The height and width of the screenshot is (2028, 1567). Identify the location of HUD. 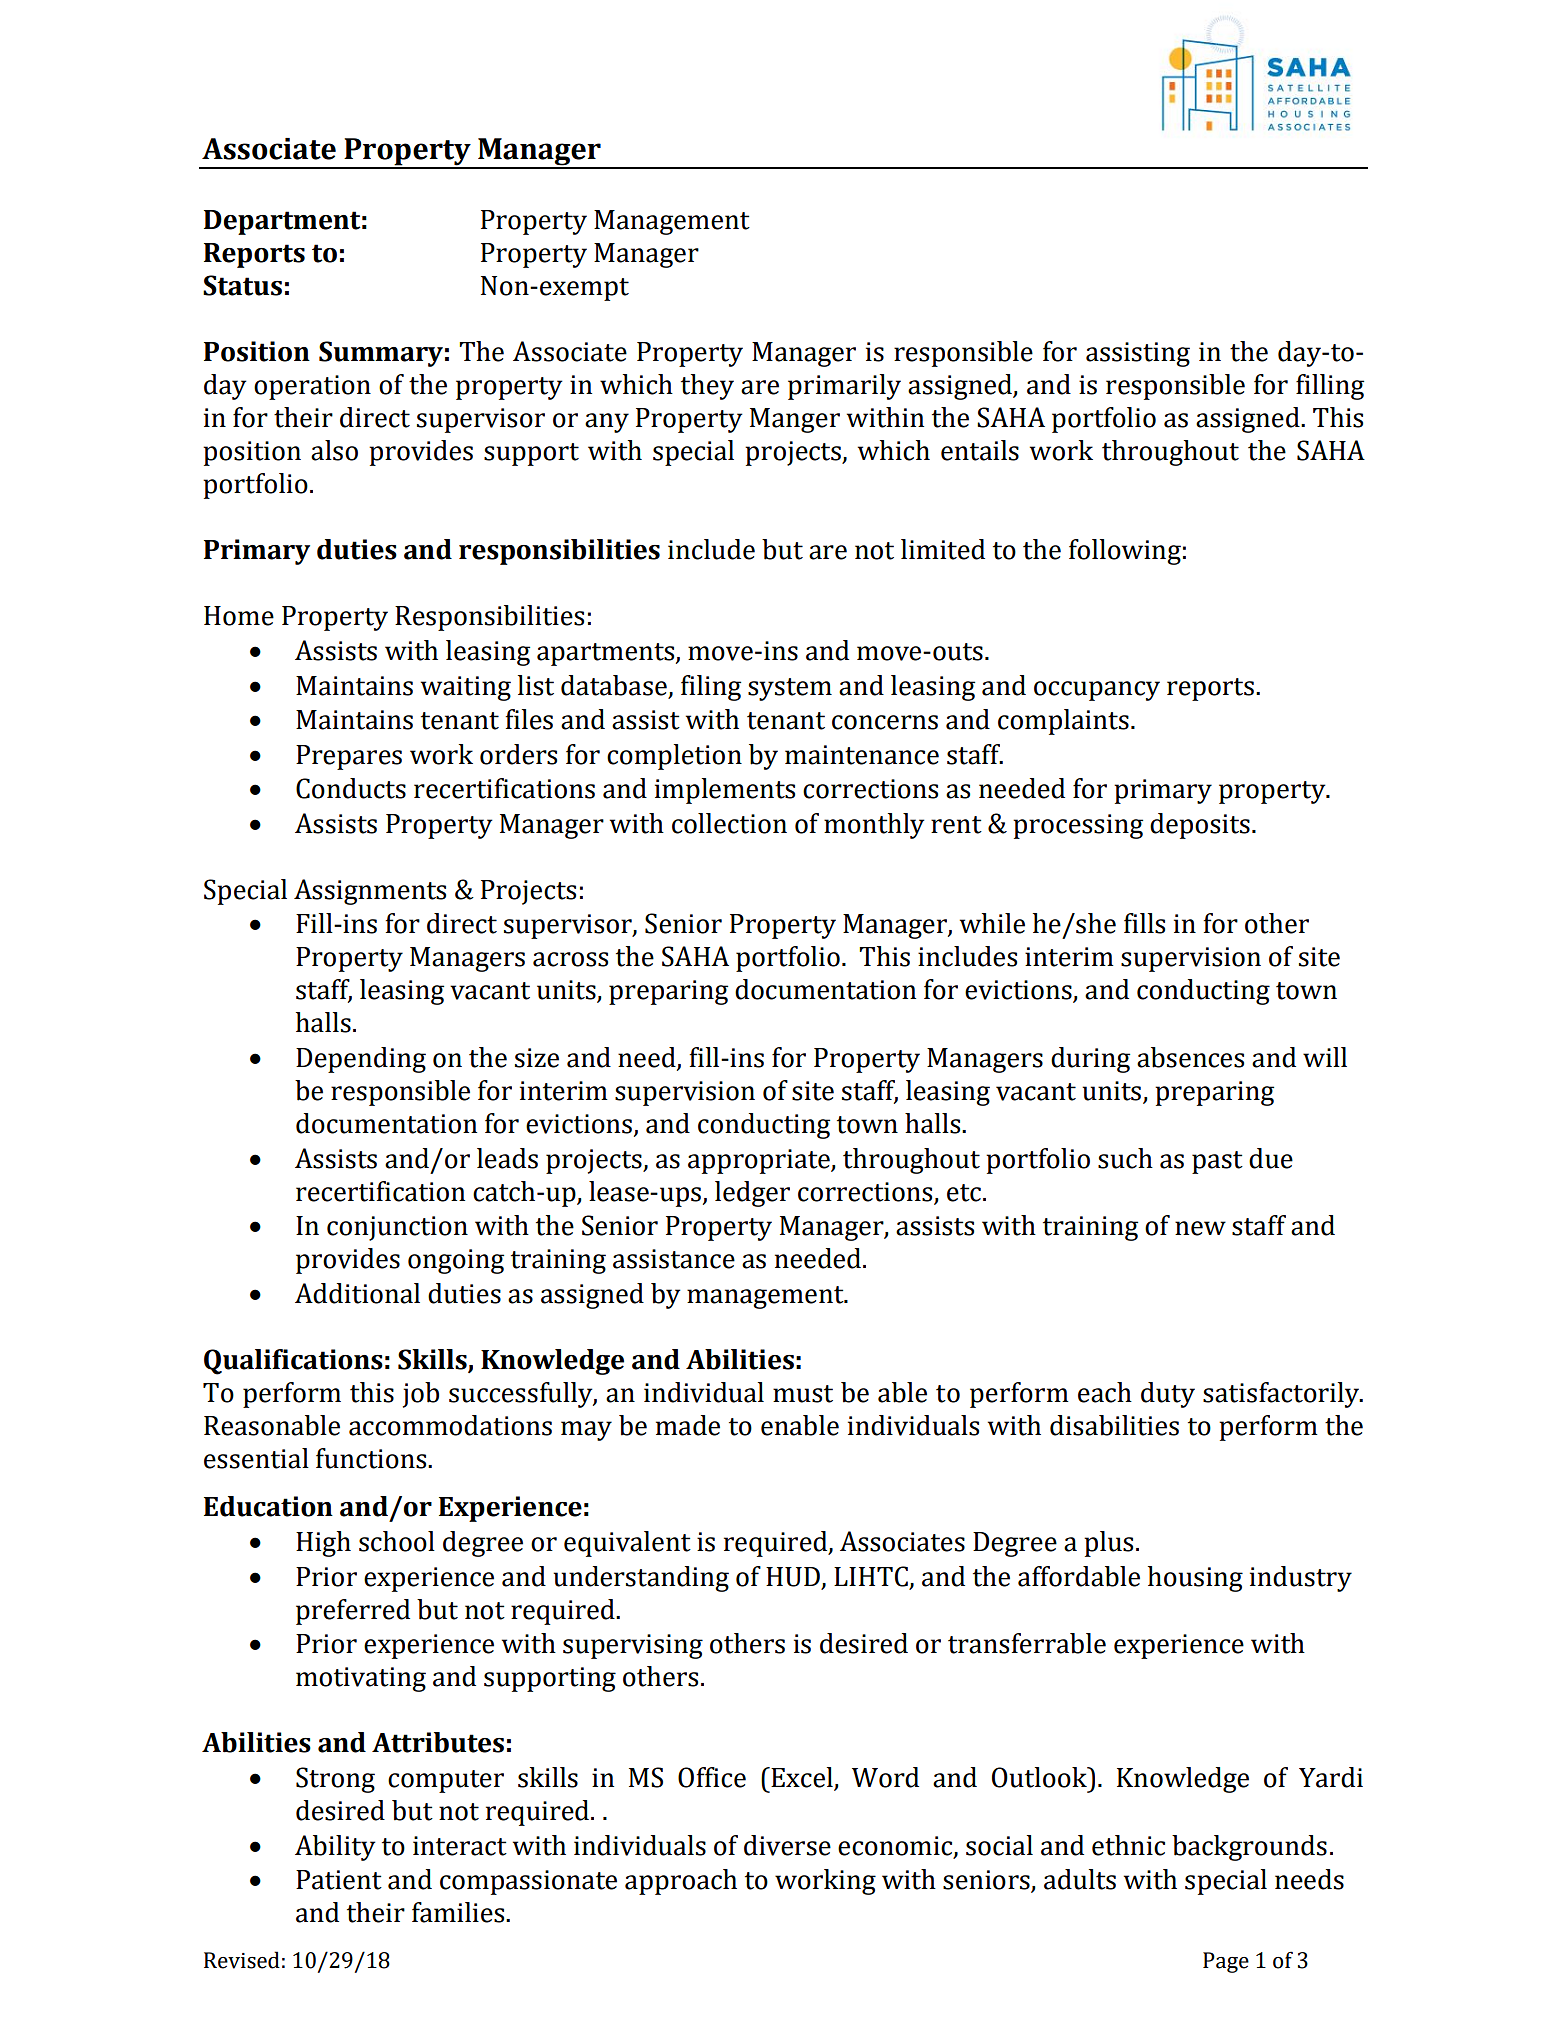
(793, 1577).
